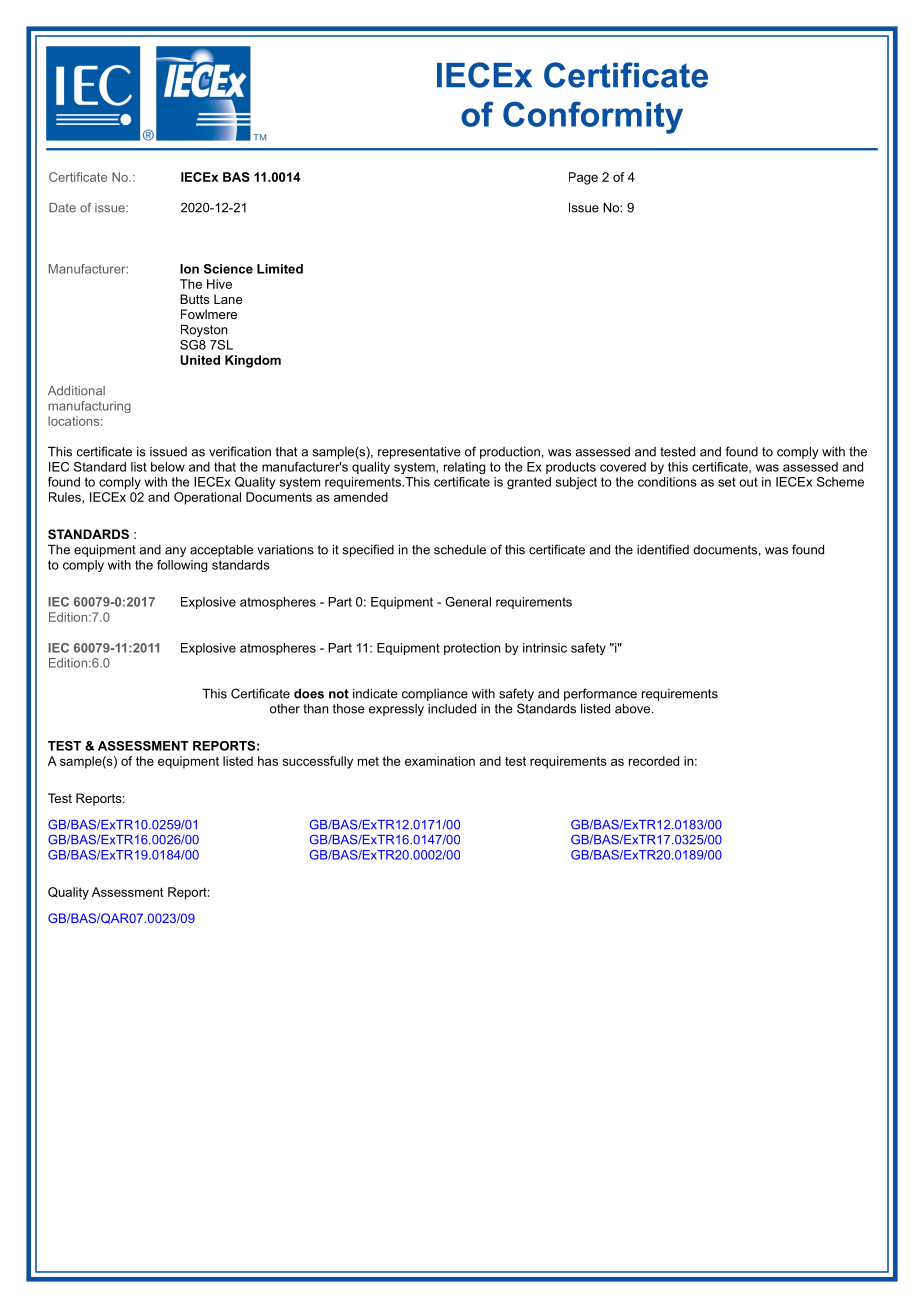  I want to click on schedule, so click(460, 549).
